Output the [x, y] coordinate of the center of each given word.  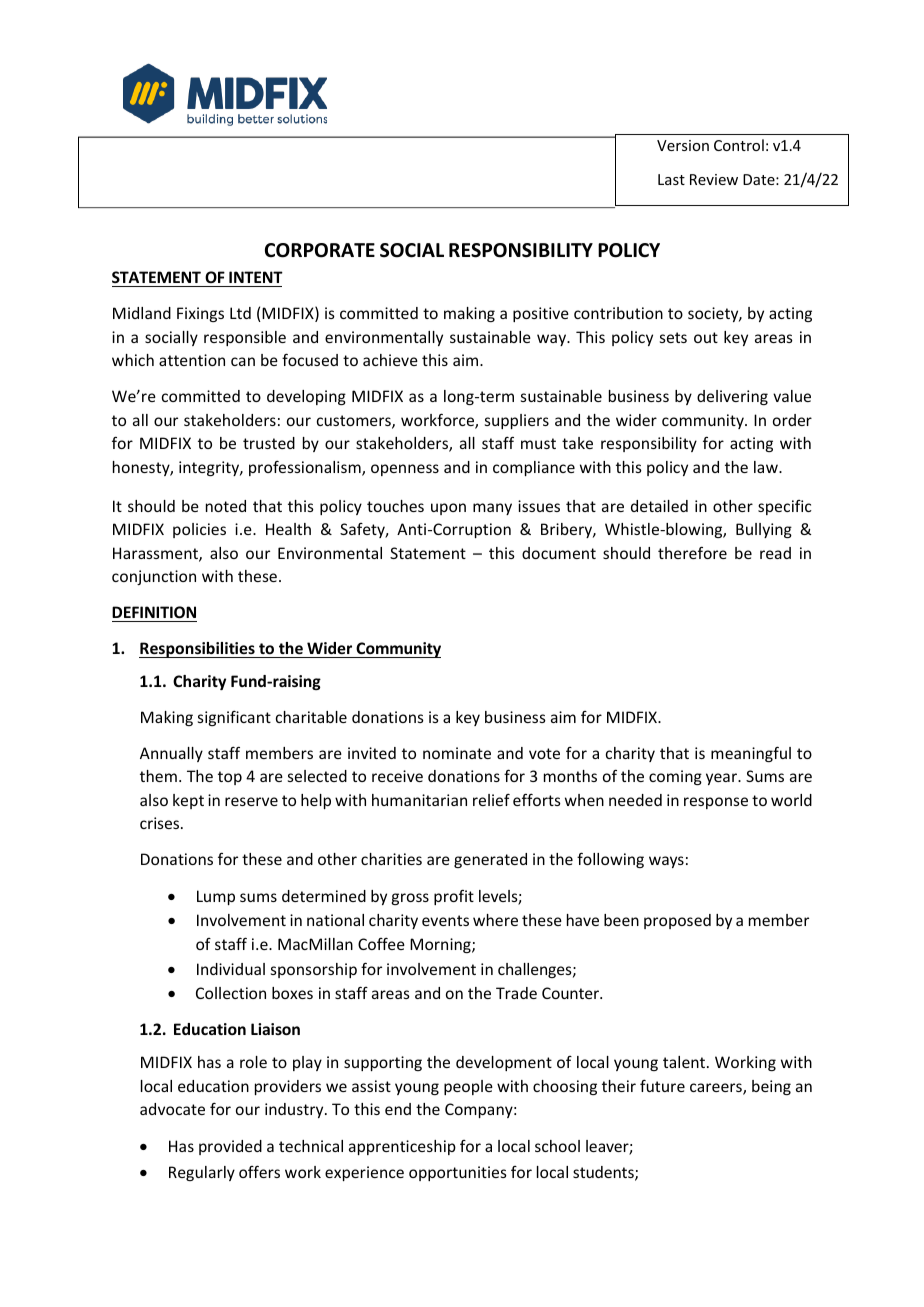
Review [714, 179]
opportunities [458, 1173]
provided [230, 1147]
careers [717, 1089]
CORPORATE [320, 250]
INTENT [256, 277]
